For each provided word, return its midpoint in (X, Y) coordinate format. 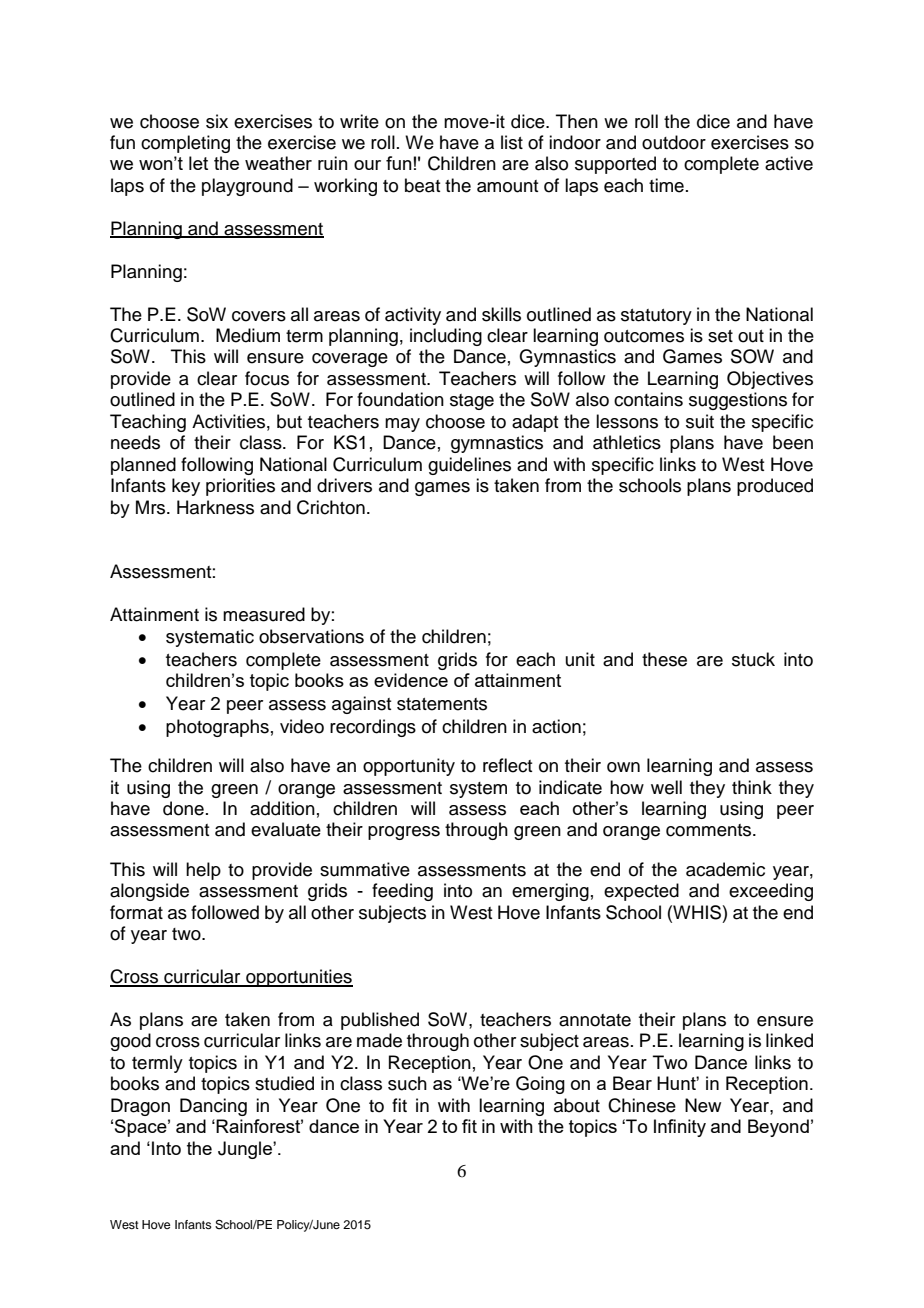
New (703, 1105)
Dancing (213, 1107)
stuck (753, 659)
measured (264, 614)
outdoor (674, 142)
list (512, 142)
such (407, 1083)
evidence (411, 680)
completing (185, 144)
